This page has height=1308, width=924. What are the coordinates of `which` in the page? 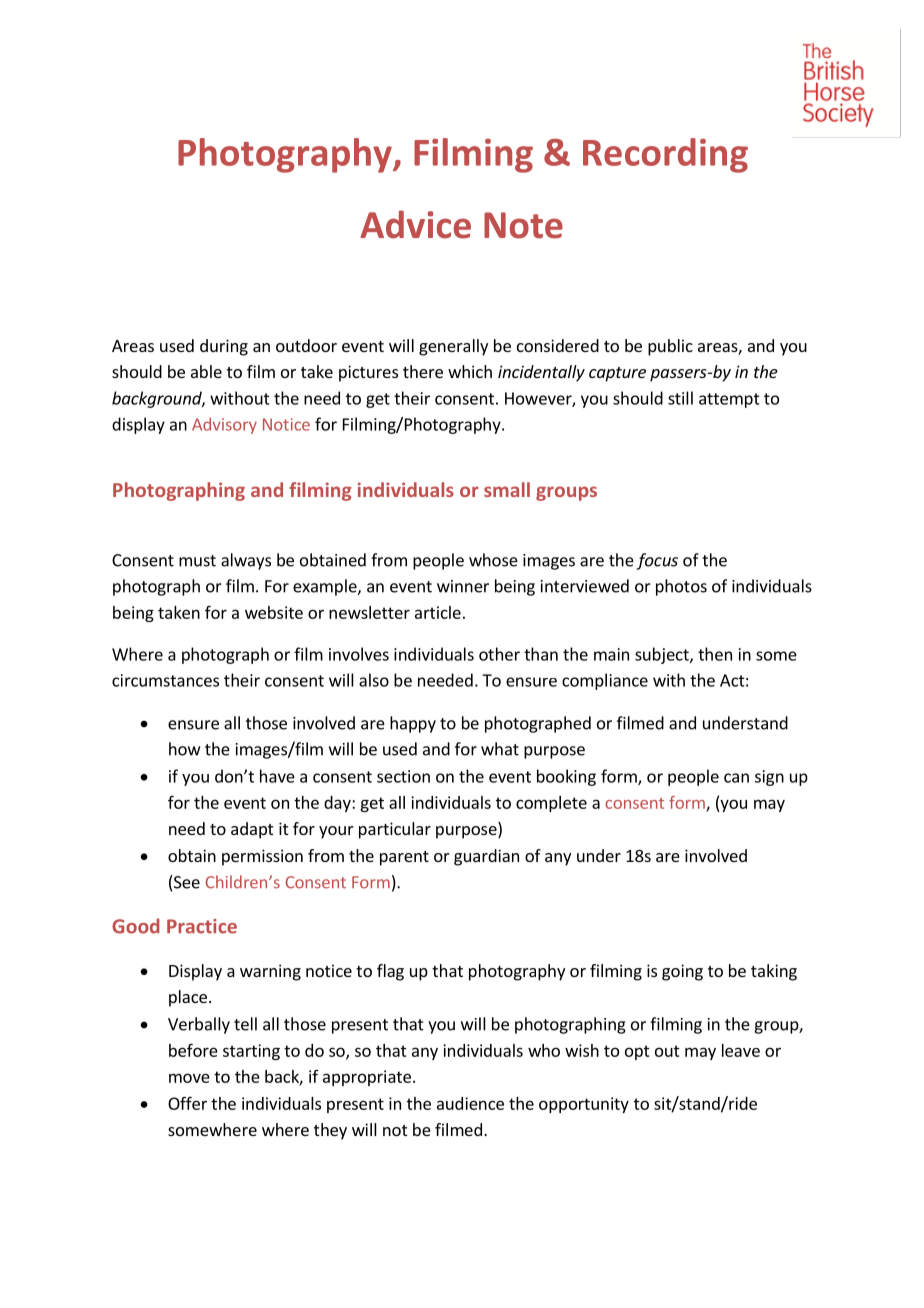 It's located at (470, 371).
